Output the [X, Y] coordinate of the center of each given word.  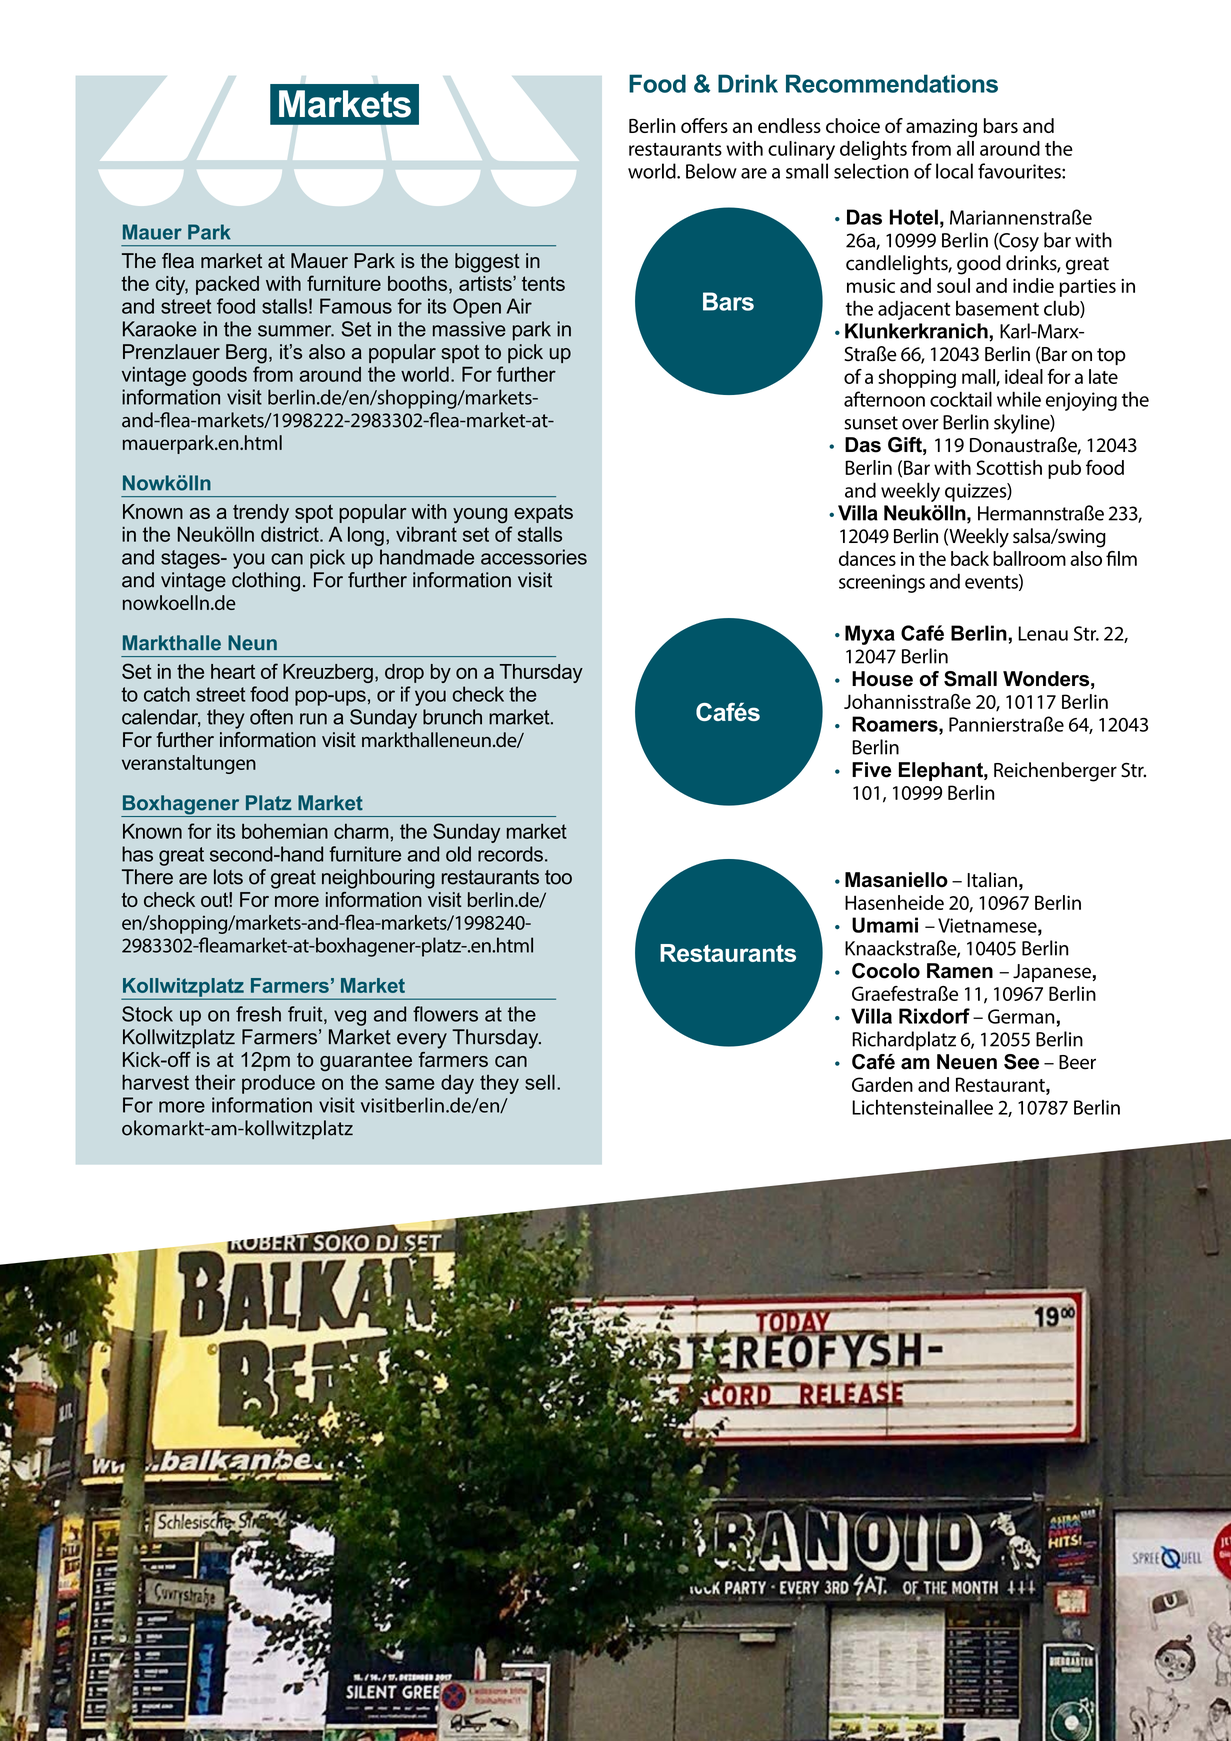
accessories [534, 557]
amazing [941, 128]
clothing [266, 582]
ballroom [1029, 558]
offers [704, 125]
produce [278, 1084]
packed [227, 285]
